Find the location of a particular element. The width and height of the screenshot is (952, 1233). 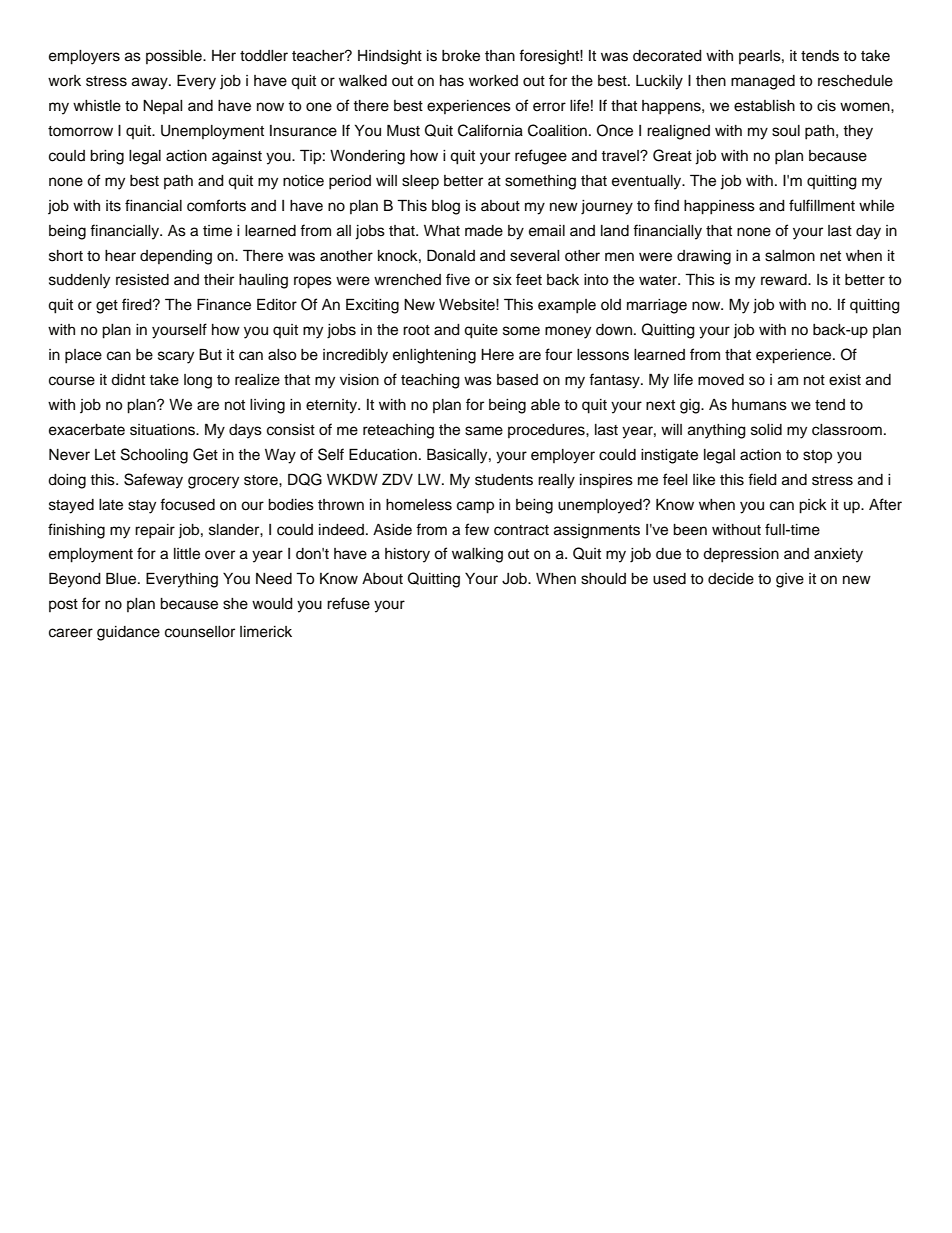

refuse is located at coordinates (348, 603).
